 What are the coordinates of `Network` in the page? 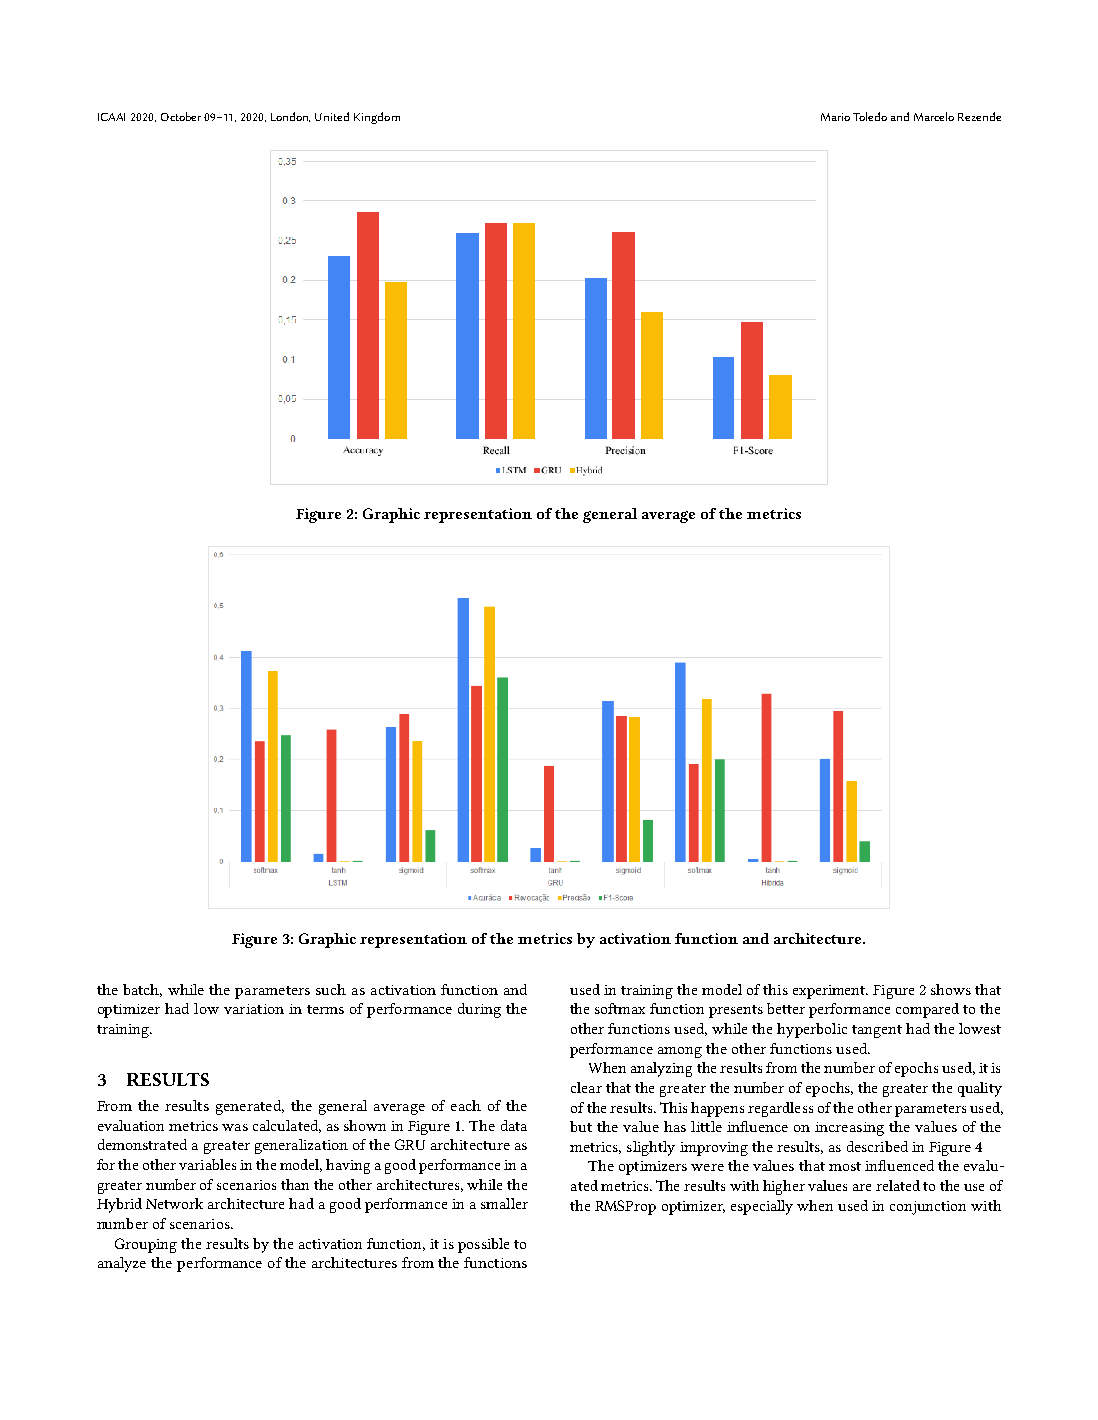 It's located at (174, 1203).
